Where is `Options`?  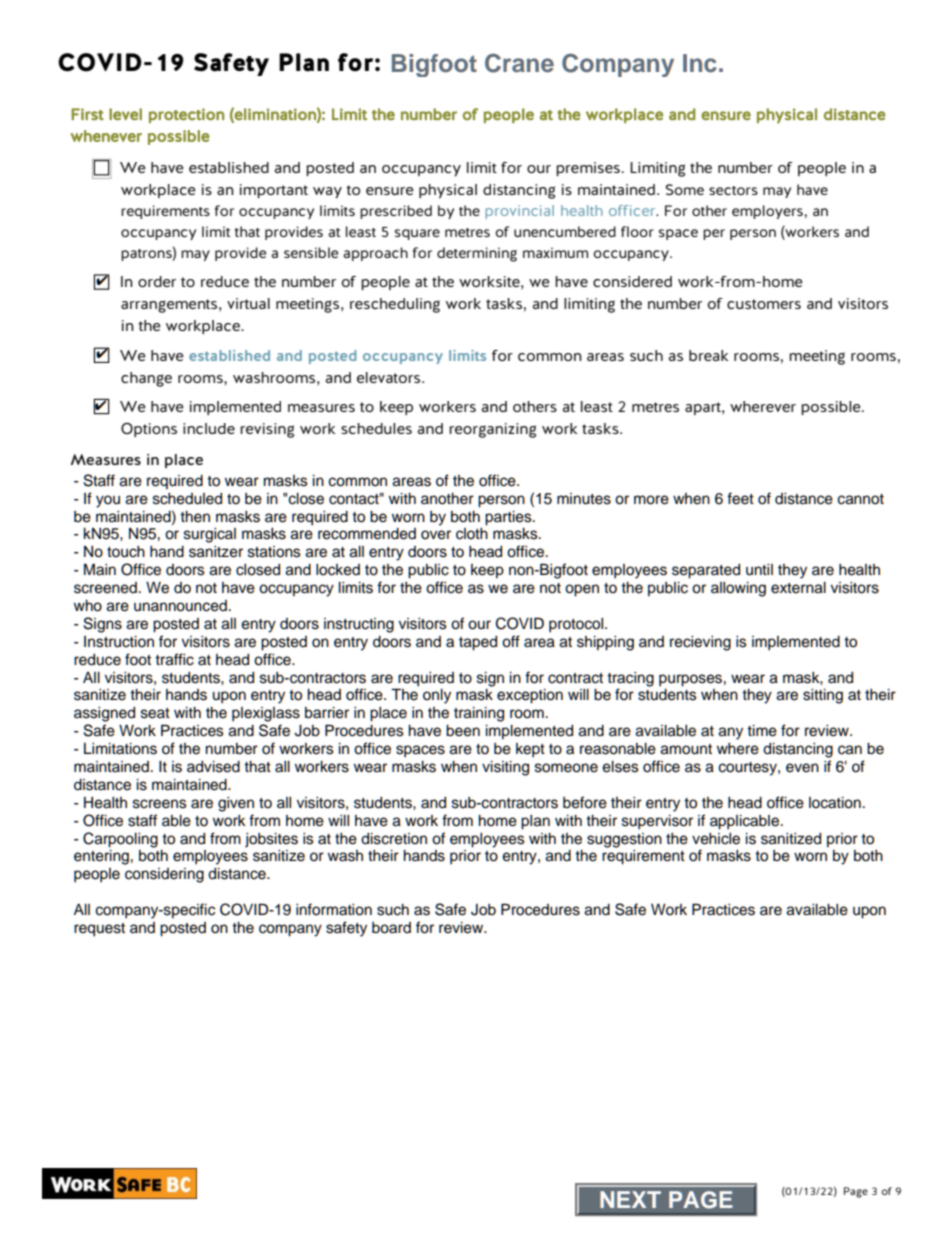
Options is located at coordinates (149, 430).
